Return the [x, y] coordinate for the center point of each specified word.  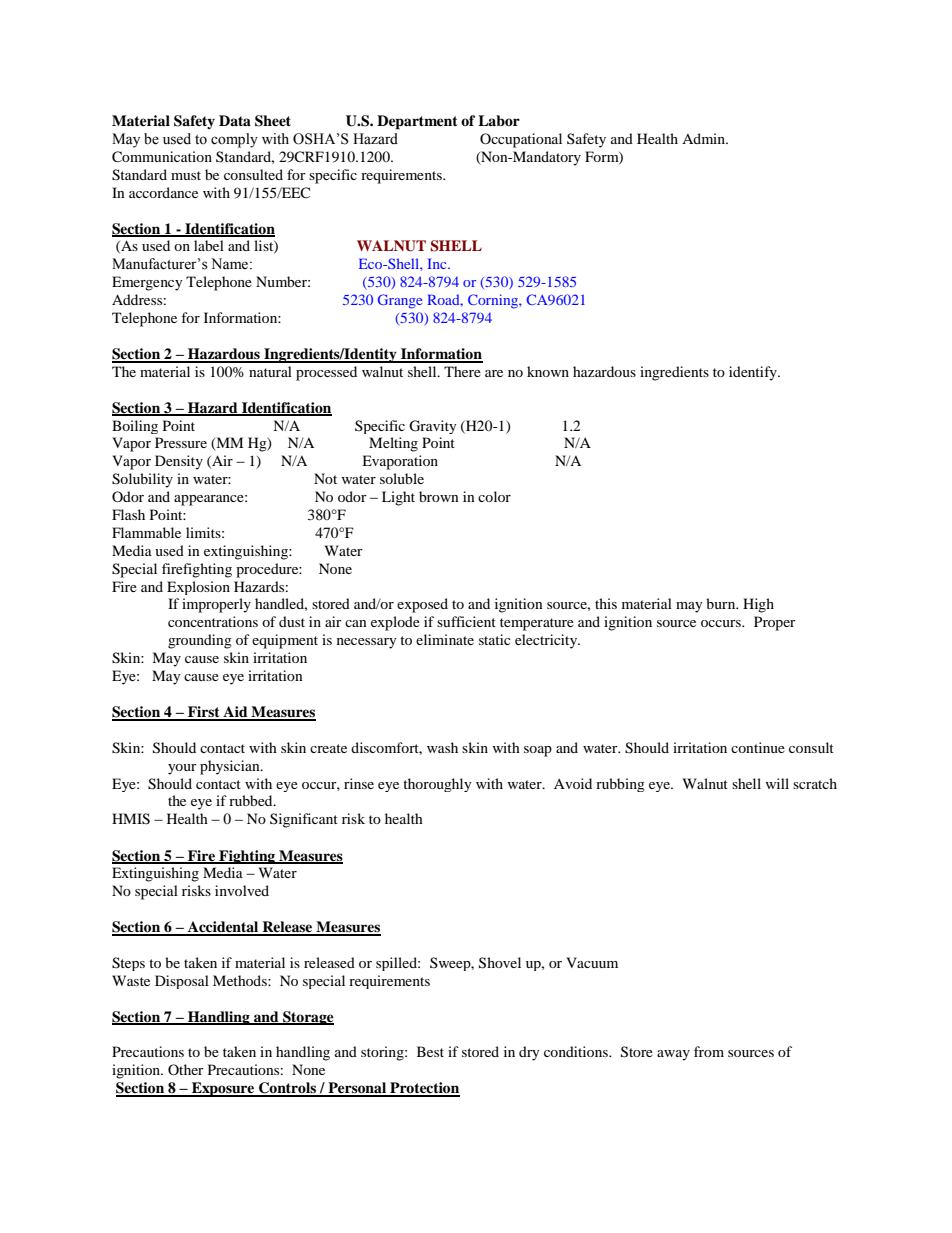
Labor [499, 120]
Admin [705, 138]
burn [722, 603]
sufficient [466, 621]
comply [234, 140]
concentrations [213, 621]
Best [430, 1051]
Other [186, 1069]
